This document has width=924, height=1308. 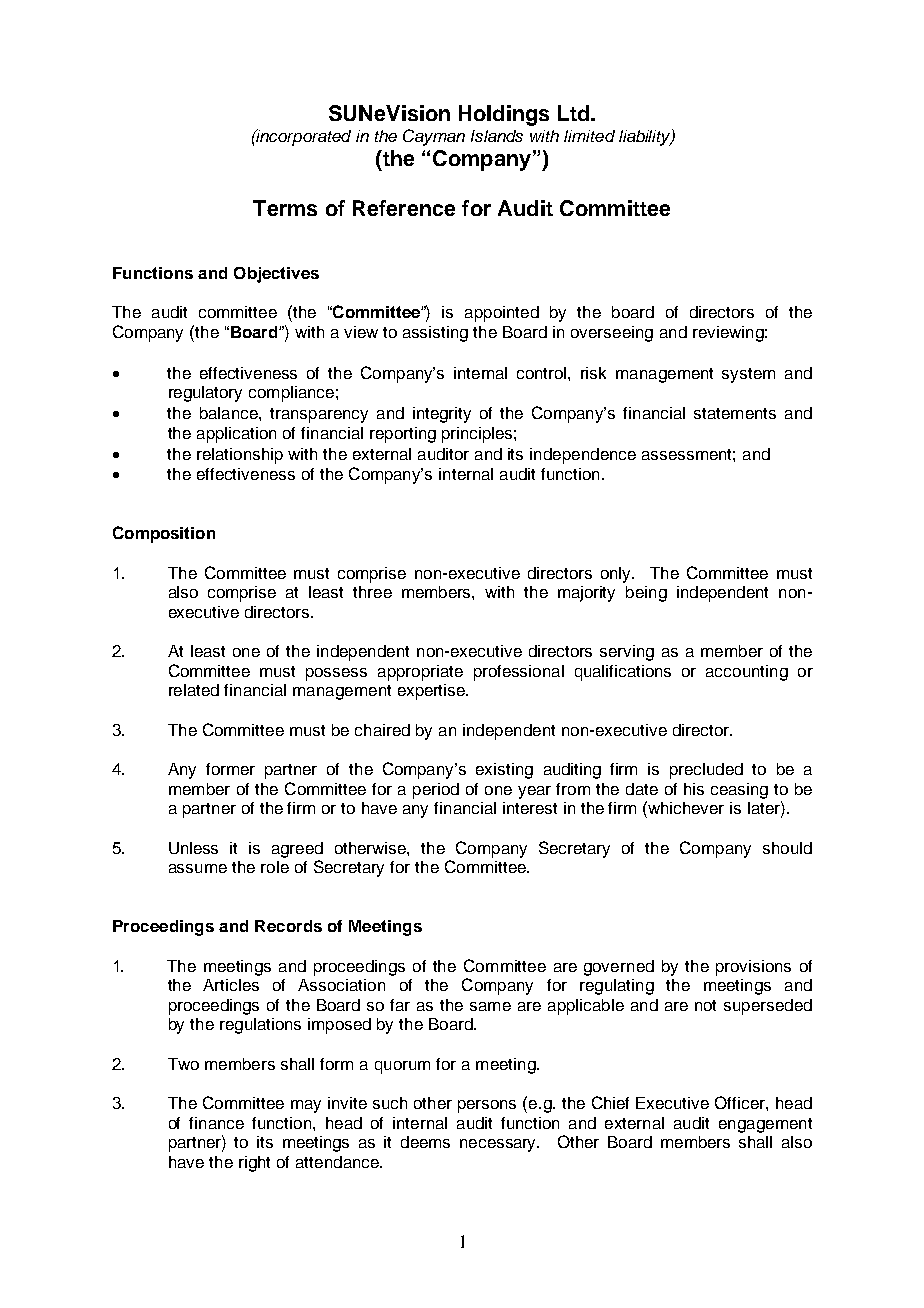 What do you see at coordinates (216, 1123) in the document?
I see `finance` at bounding box center [216, 1123].
